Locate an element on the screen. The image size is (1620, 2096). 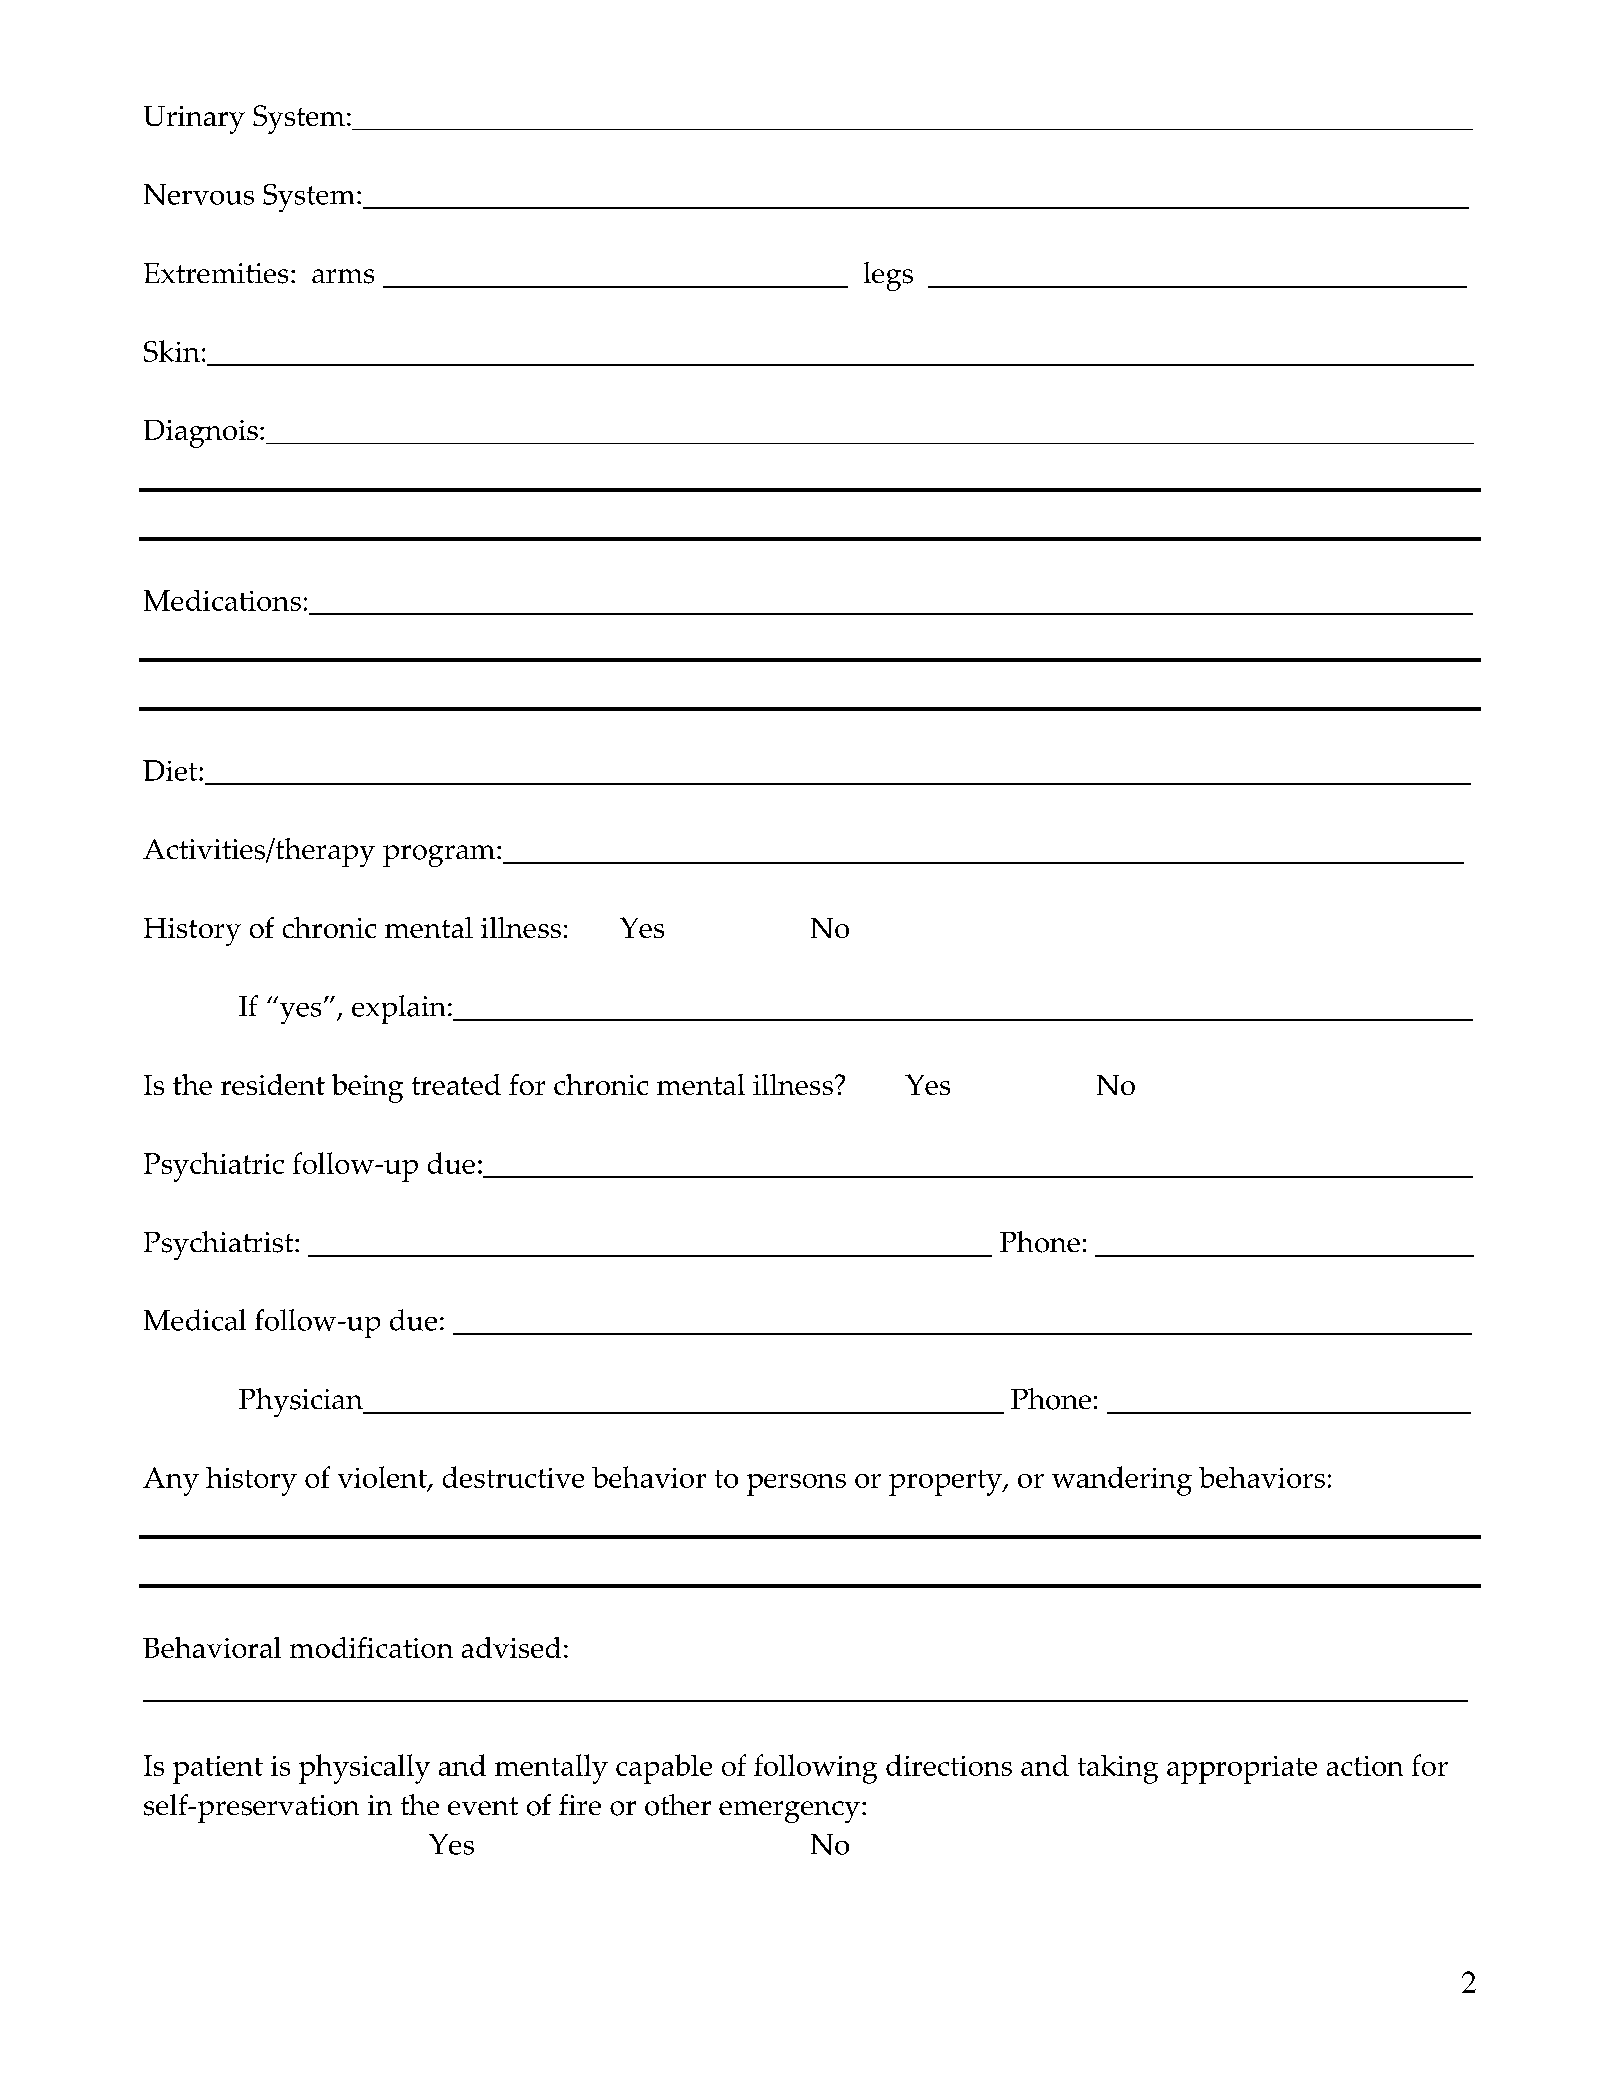
Nervous is located at coordinates (199, 194).
